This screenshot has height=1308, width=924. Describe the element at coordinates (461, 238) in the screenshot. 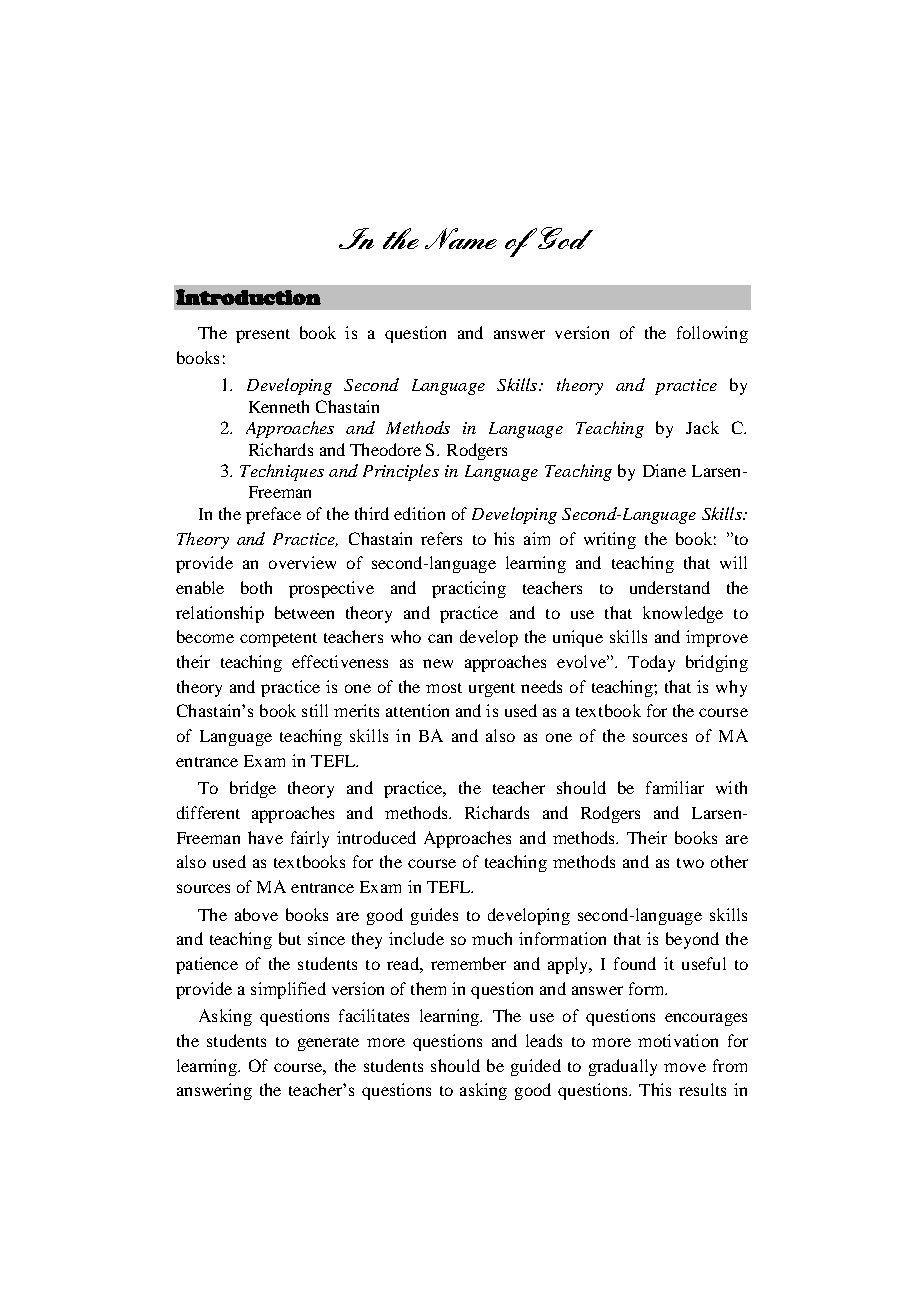

I see `Name` at that location.
